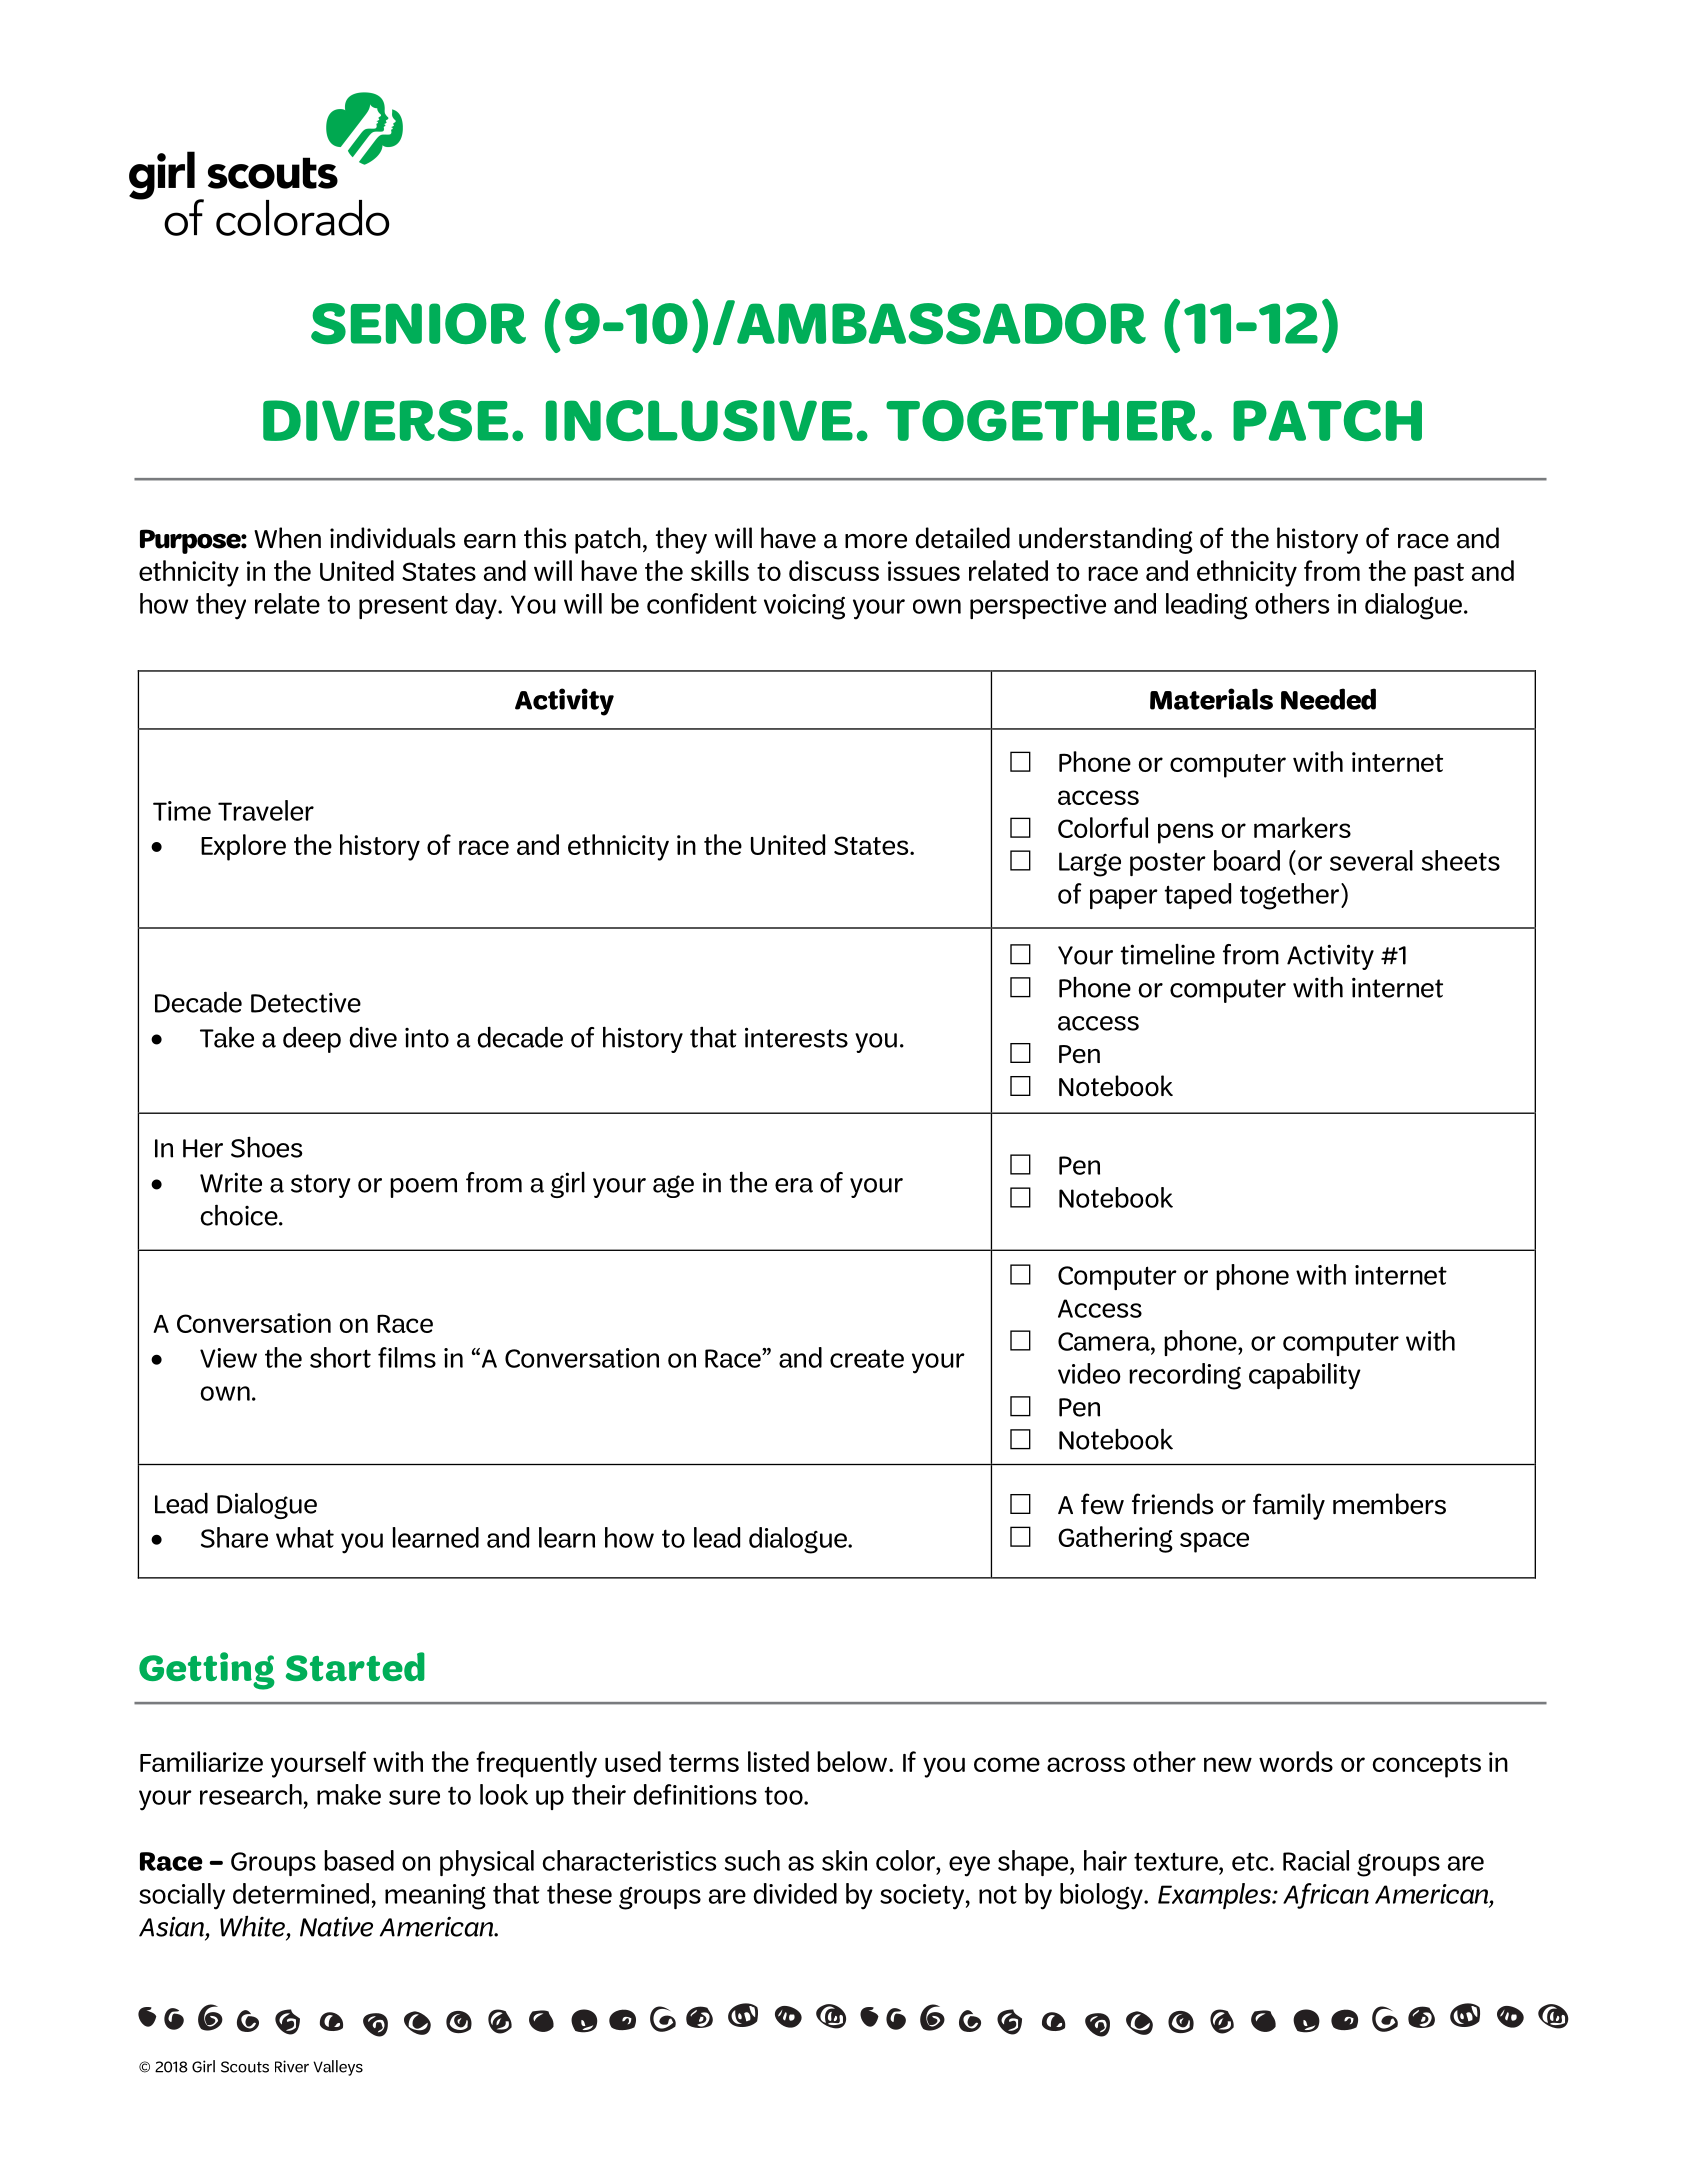 The height and width of the screenshot is (2175, 1681). Describe the element at coordinates (1326, 1896) in the screenshot. I see `African` at that location.
